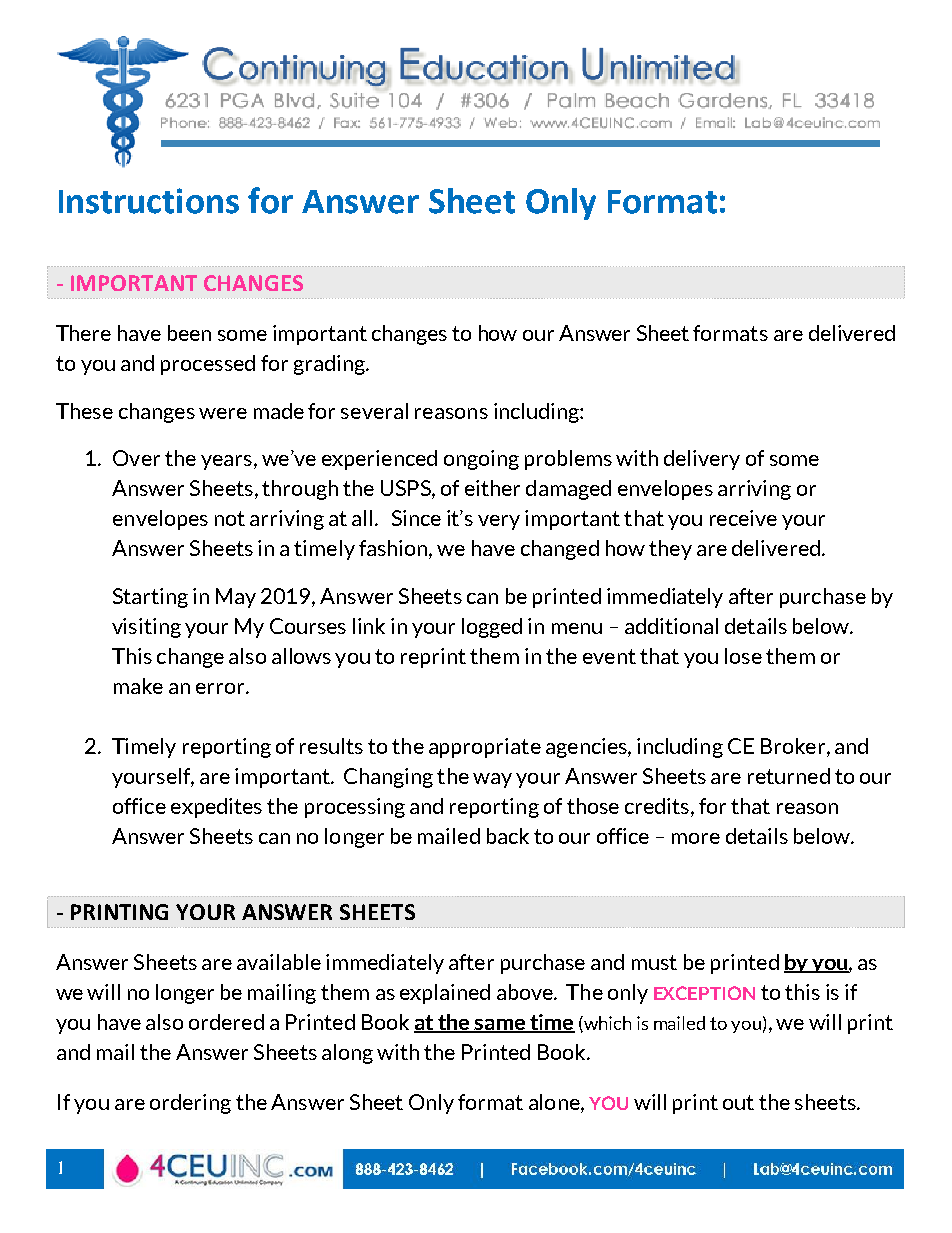 This screenshot has height=1233, width=952. I want to click on ordering, so click(190, 1104).
